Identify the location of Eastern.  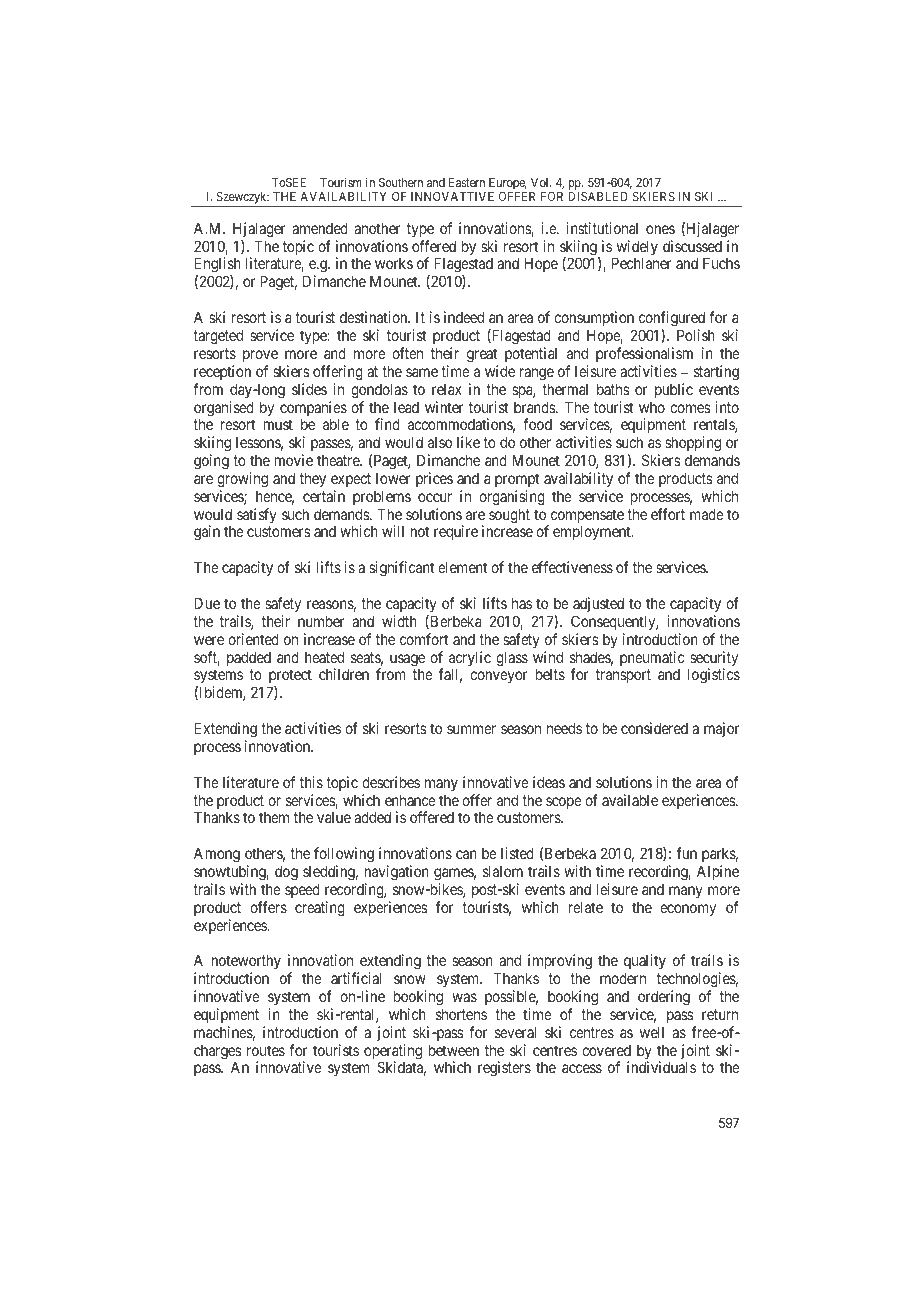
(467, 182).
